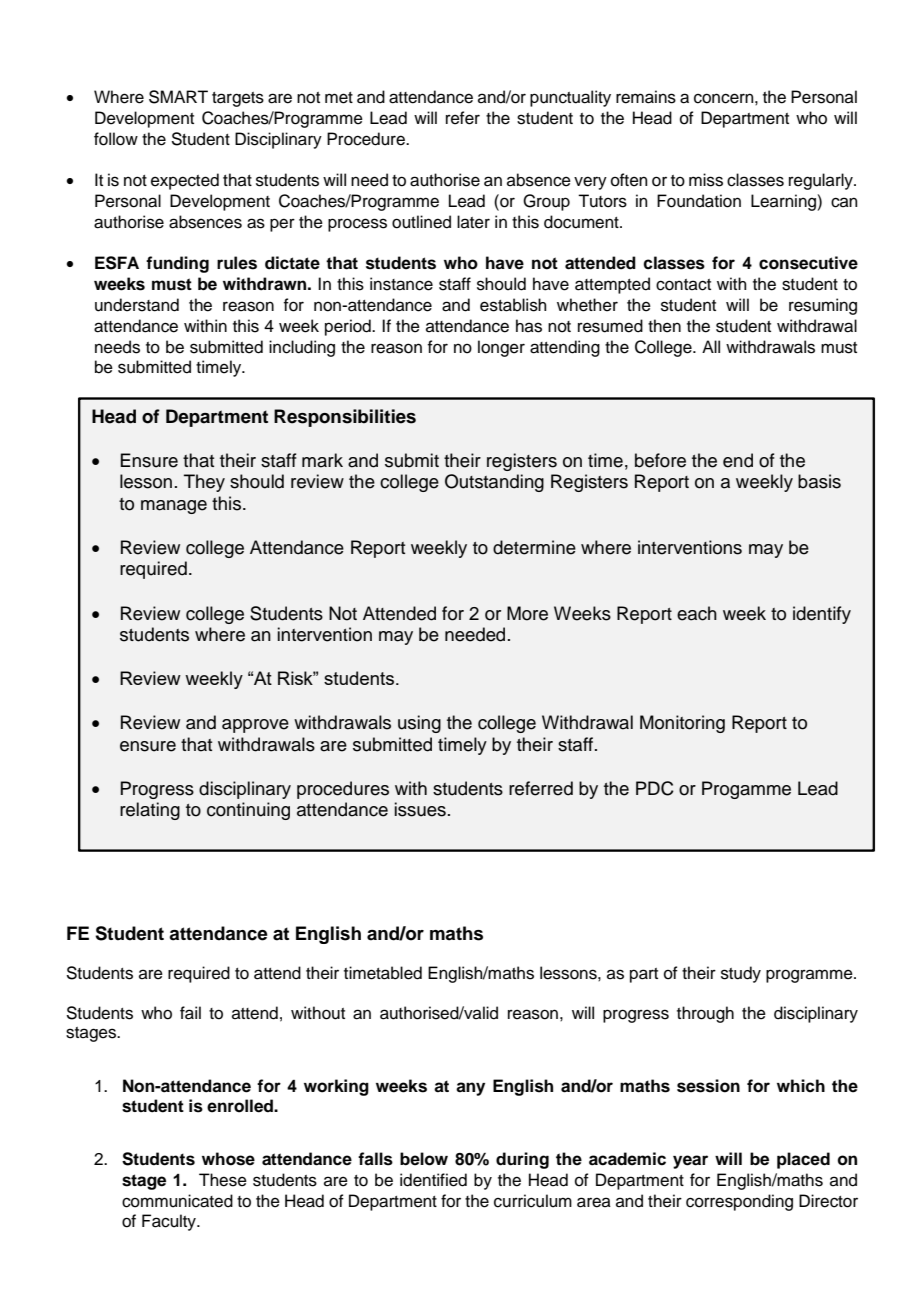 The height and width of the screenshot is (1308, 924). Describe the element at coordinates (204, 483) in the screenshot. I see `They` at that location.
